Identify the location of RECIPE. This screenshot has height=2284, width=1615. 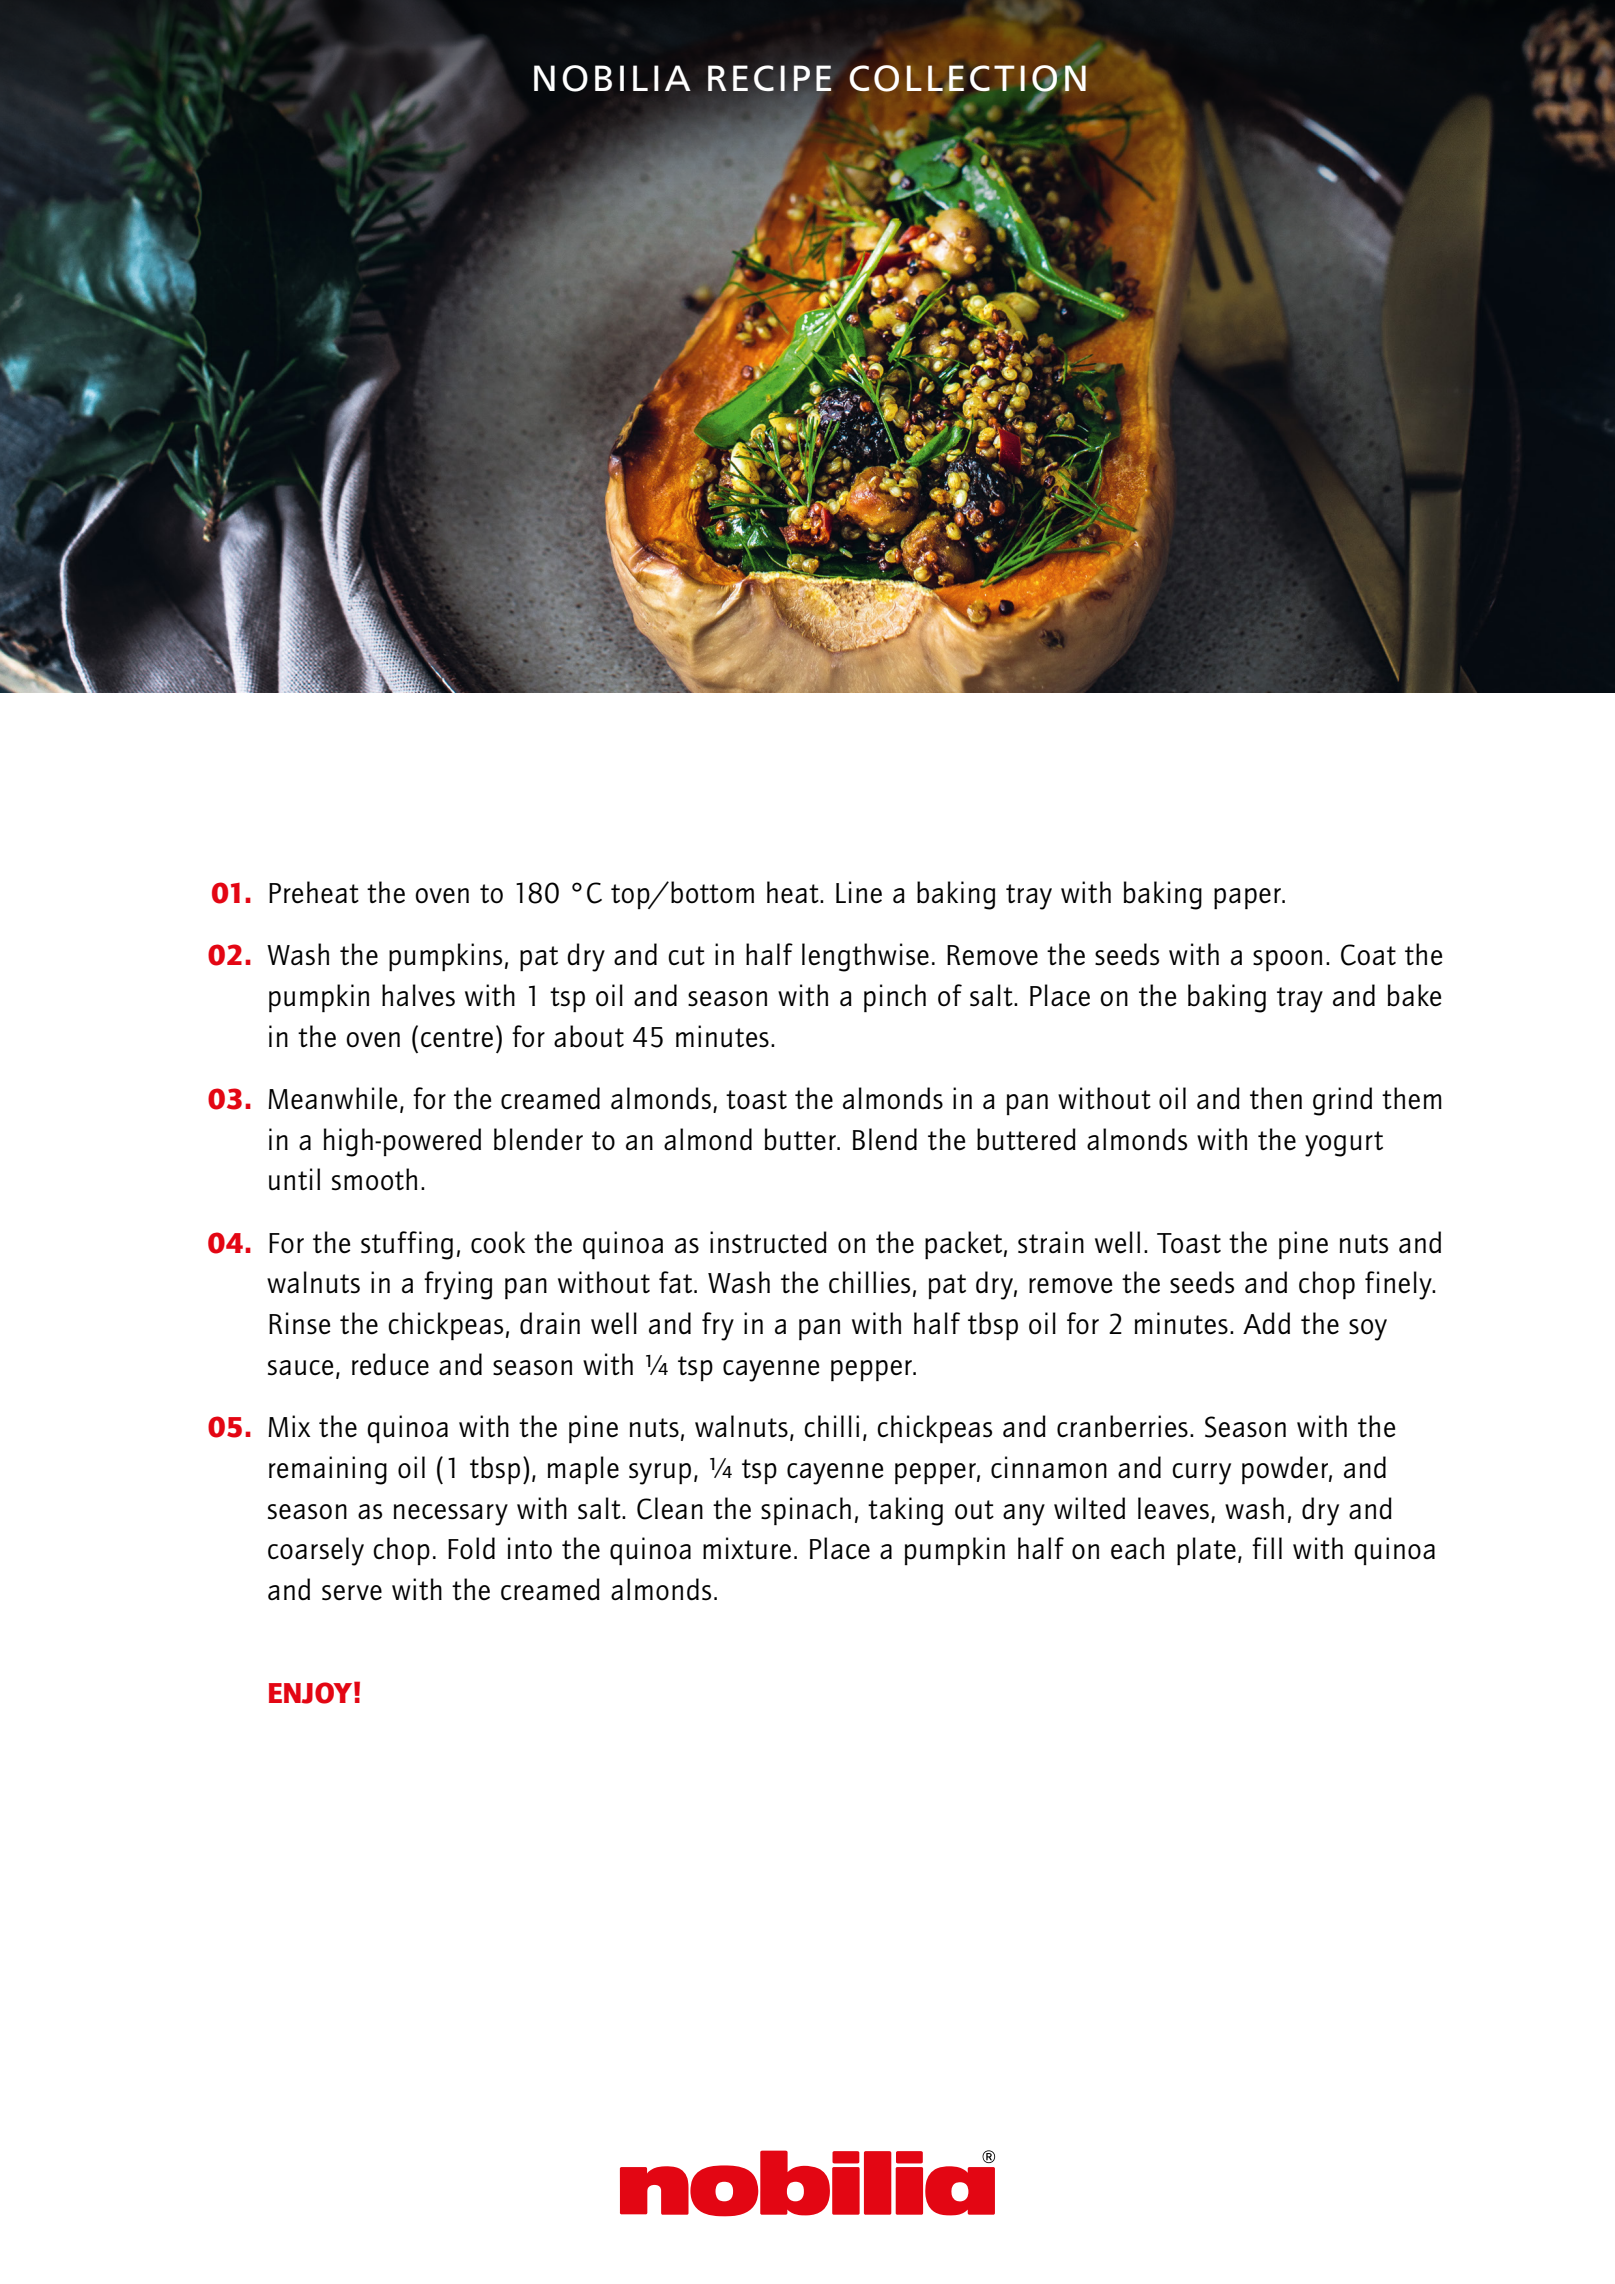
(769, 78).
